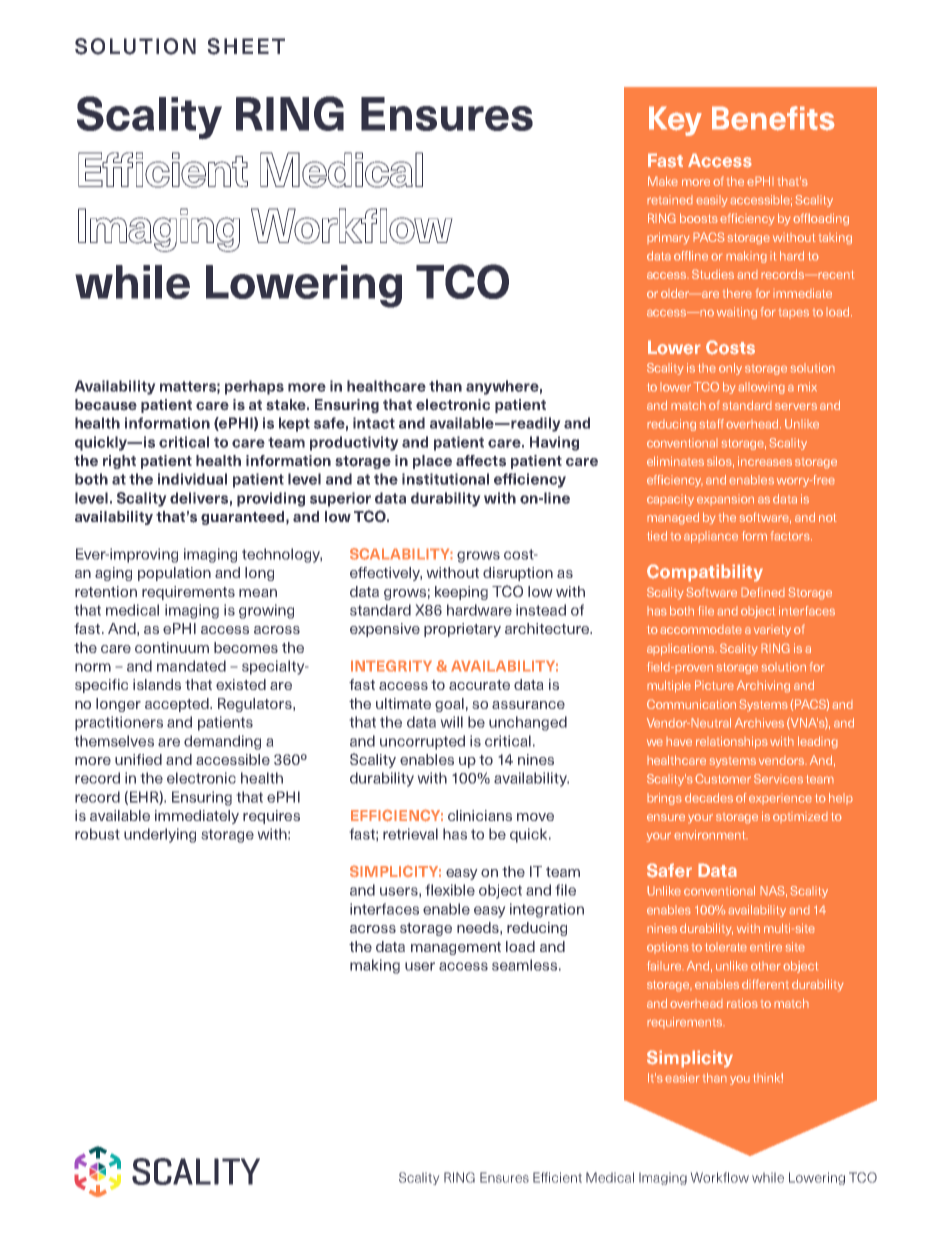 This screenshot has width=952, height=1233. Describe the element at coordinates (663, 181) in the screenshot. I see `Make` at that location.
